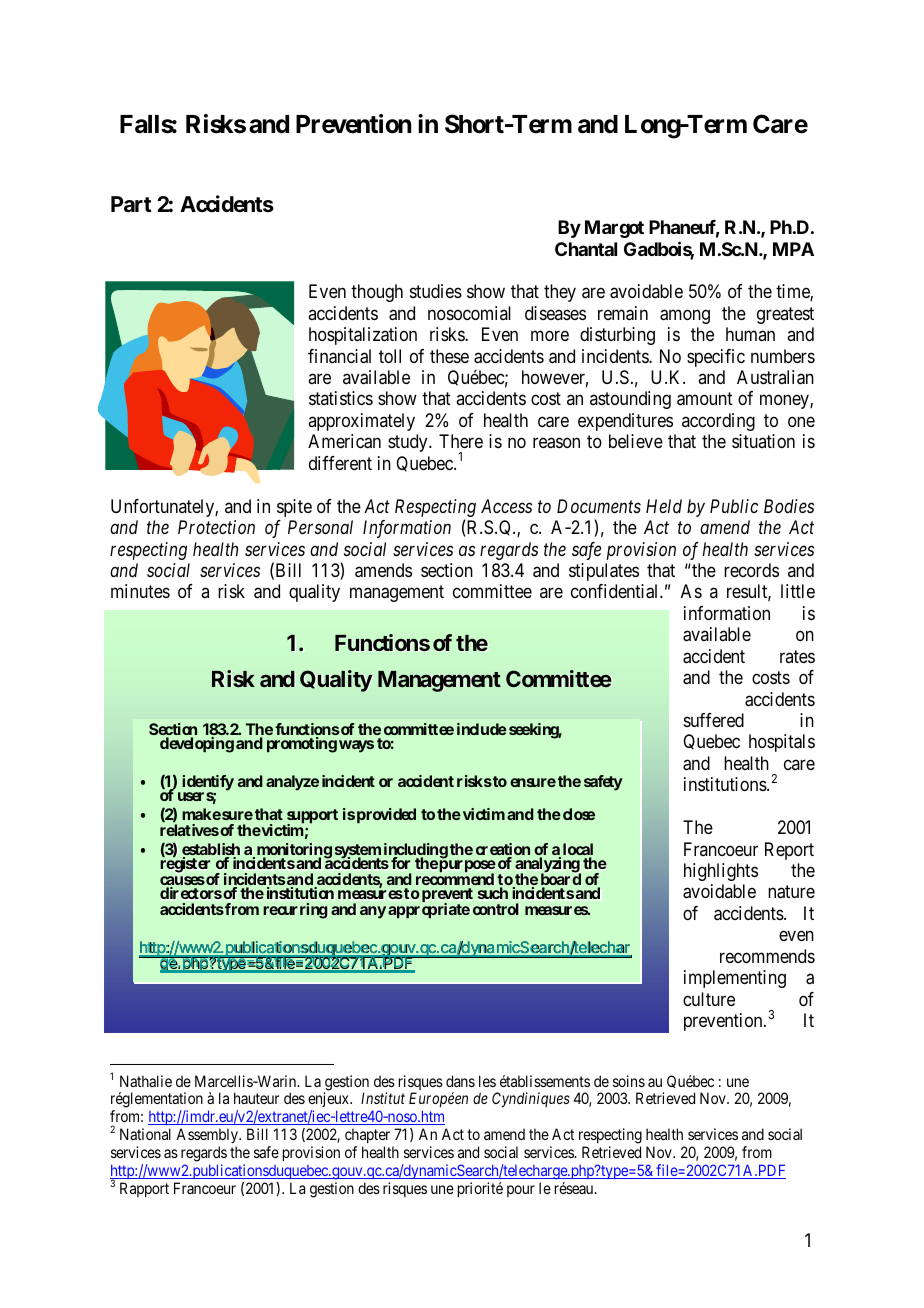 The height and width of the screenshot is (1308, 924). Describe the element at coordinates (521, 1191) in the screenshot. I see `pour` at that location.
